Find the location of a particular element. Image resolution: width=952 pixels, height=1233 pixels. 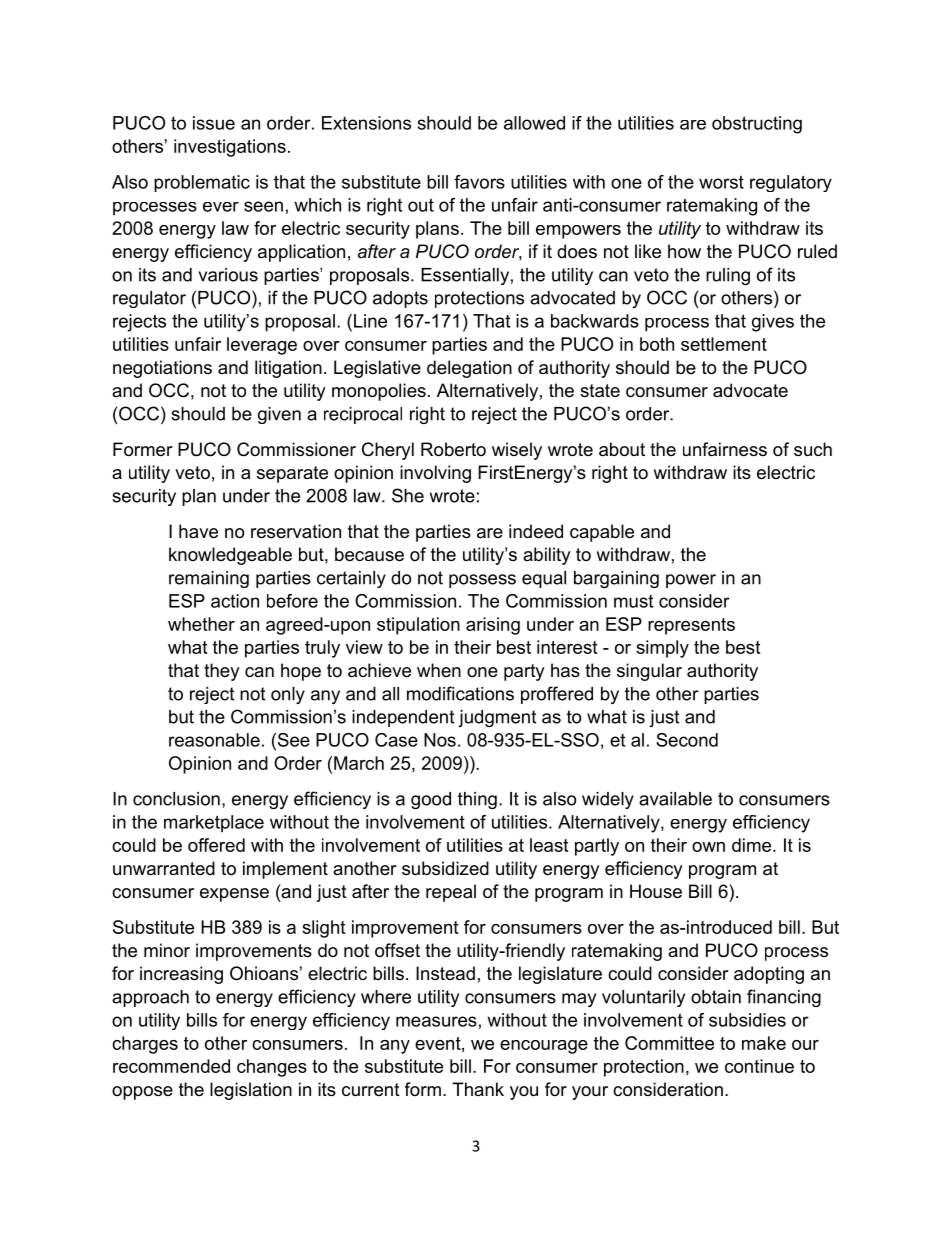

arising is located at coordinates (493, 626).
